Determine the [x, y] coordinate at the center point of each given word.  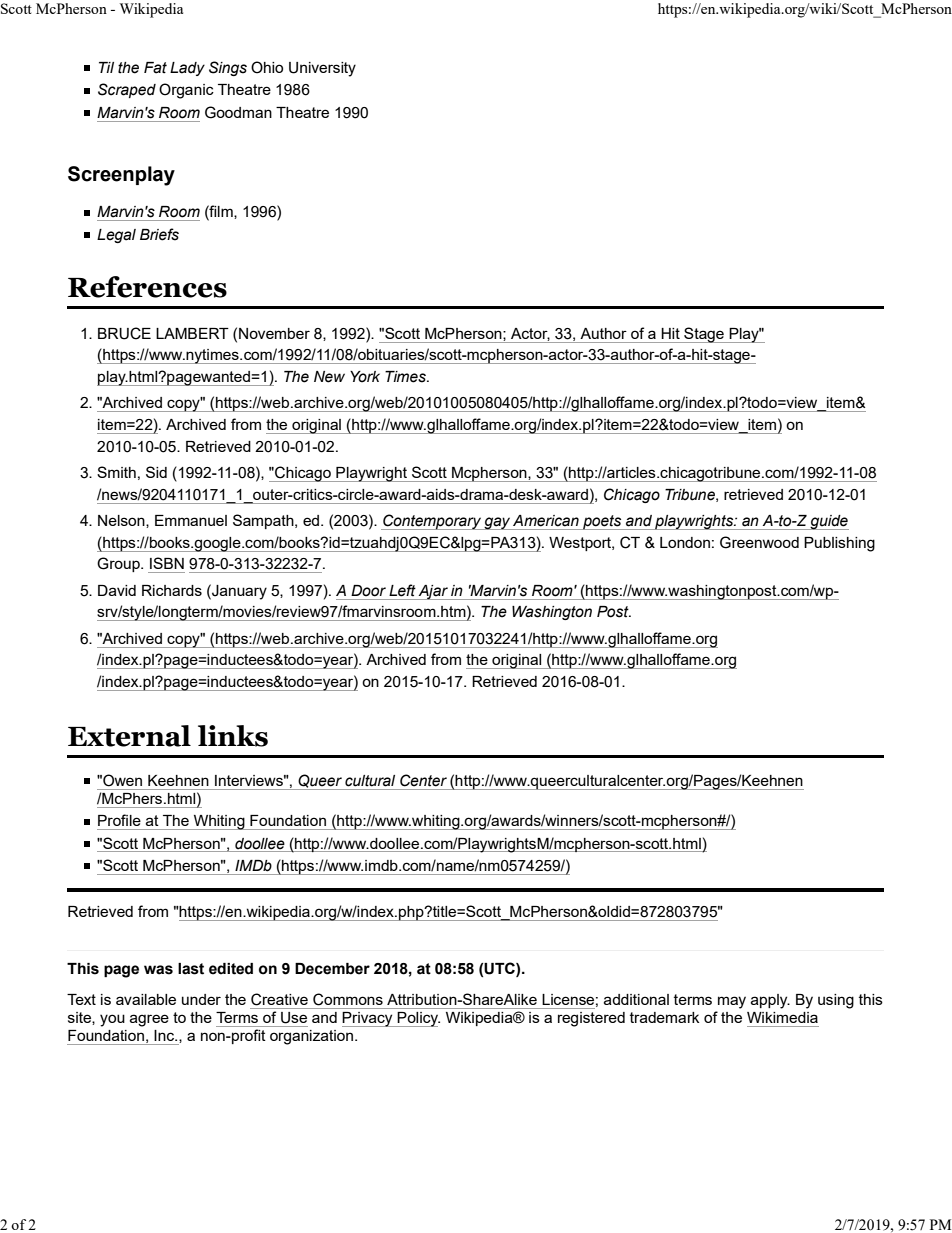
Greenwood [759, 542]
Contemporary [432, 522]
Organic [186, 91]
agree [149, 1020]
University [322, 69]
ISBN [167, 563]
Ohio [267, 67]
